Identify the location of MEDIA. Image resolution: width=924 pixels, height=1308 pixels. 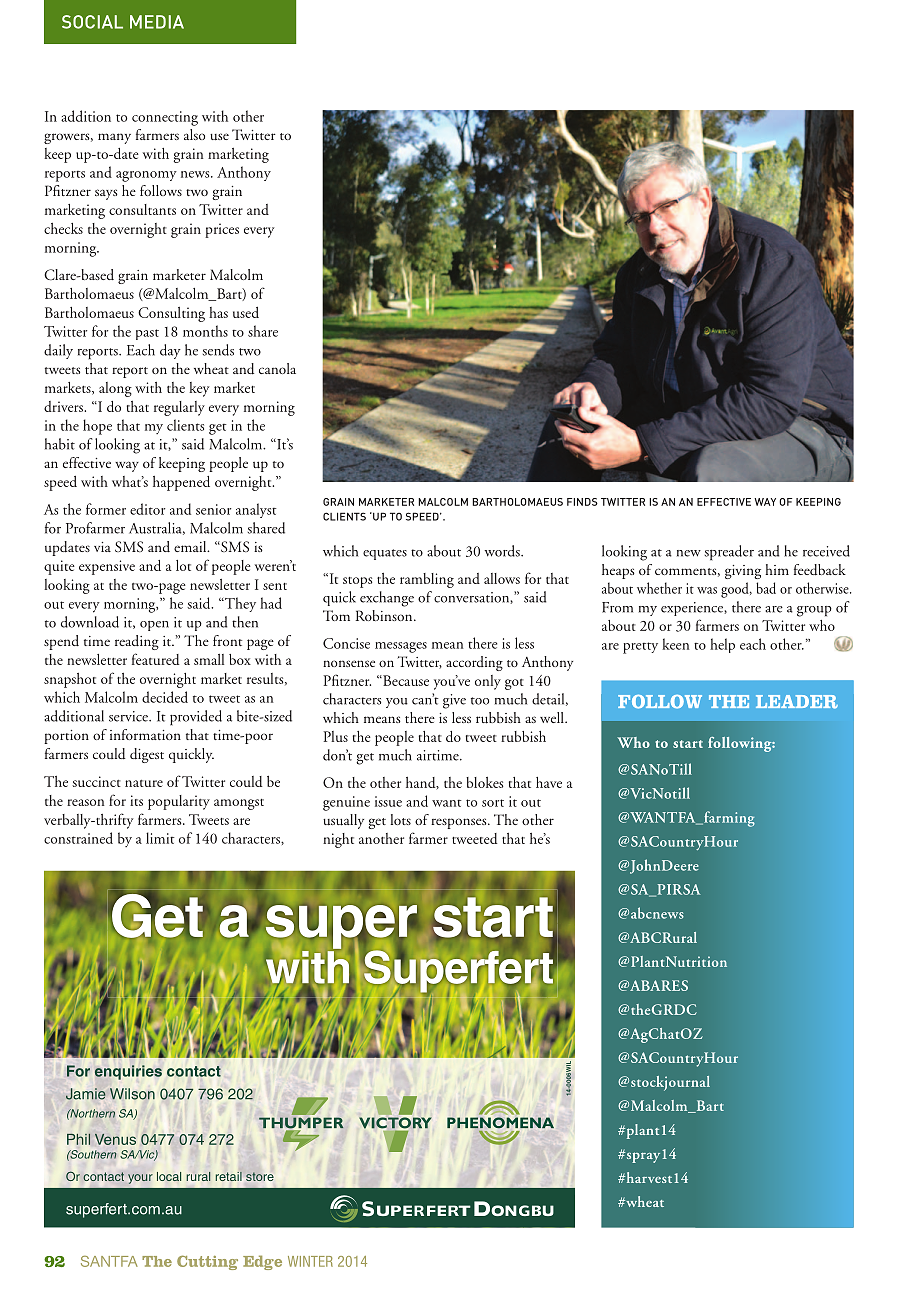
(157, 22).
